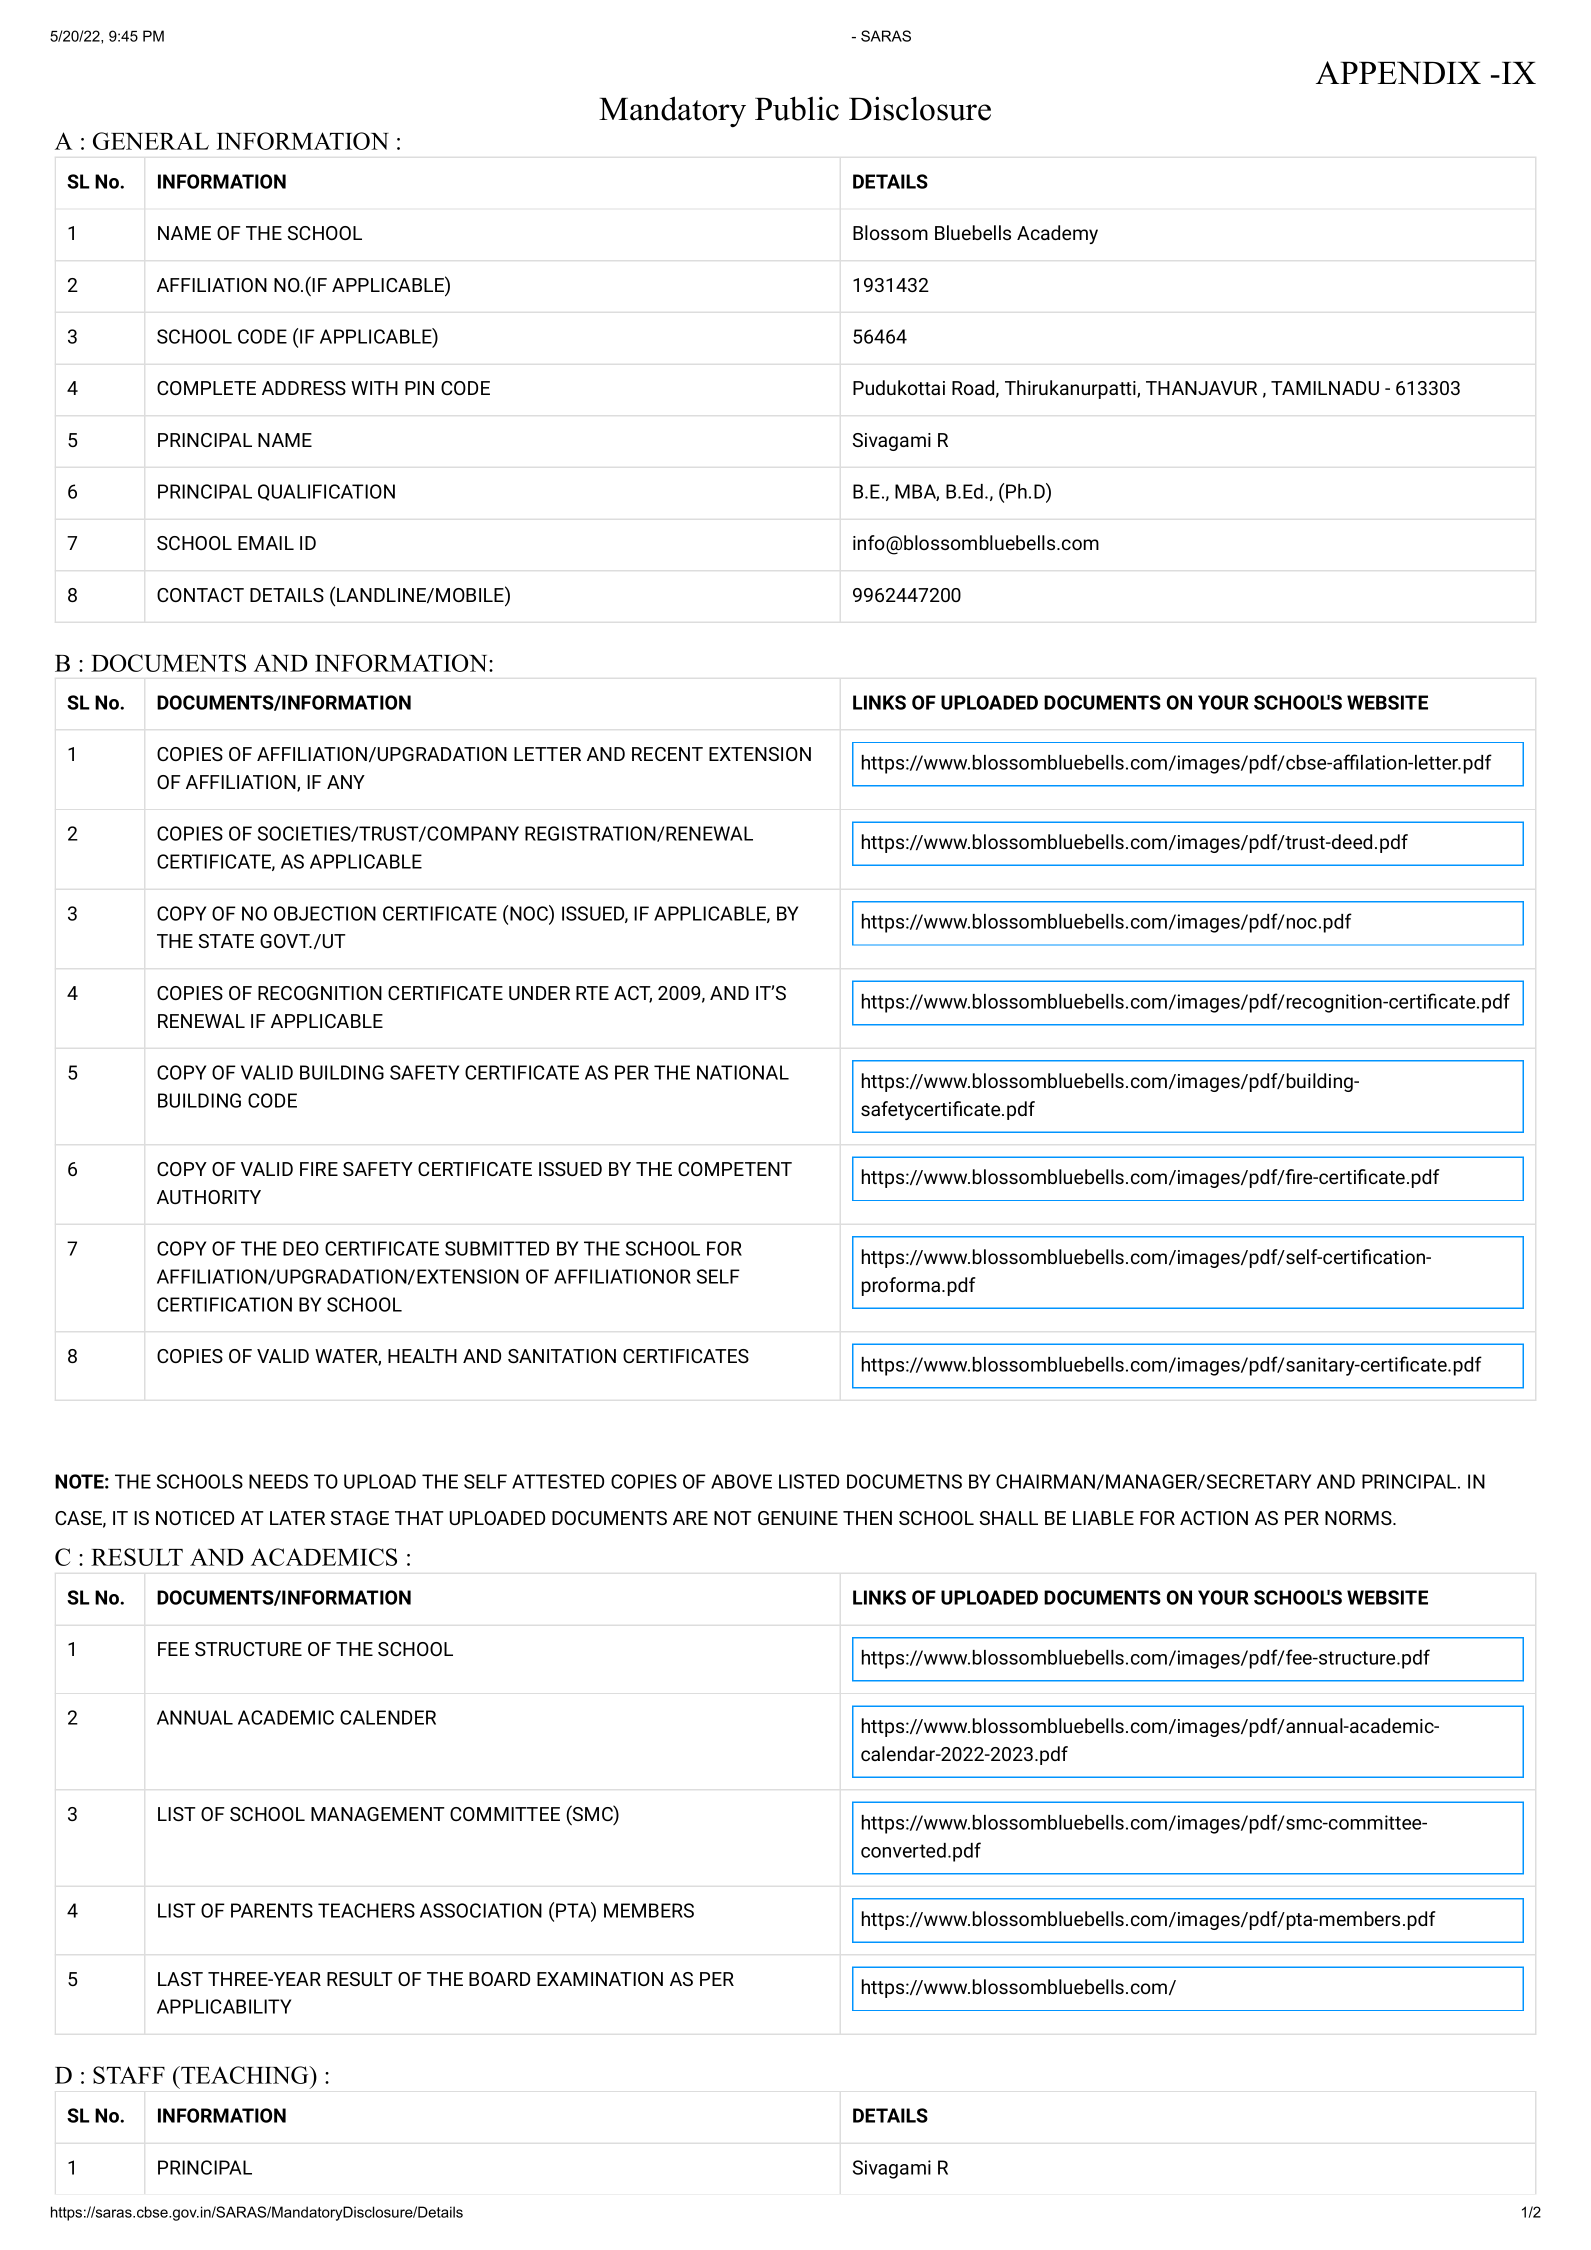 The height and width of the screenshot is (2250, 1591). I want to click on EXAMINATION, so click(600, 1979).
